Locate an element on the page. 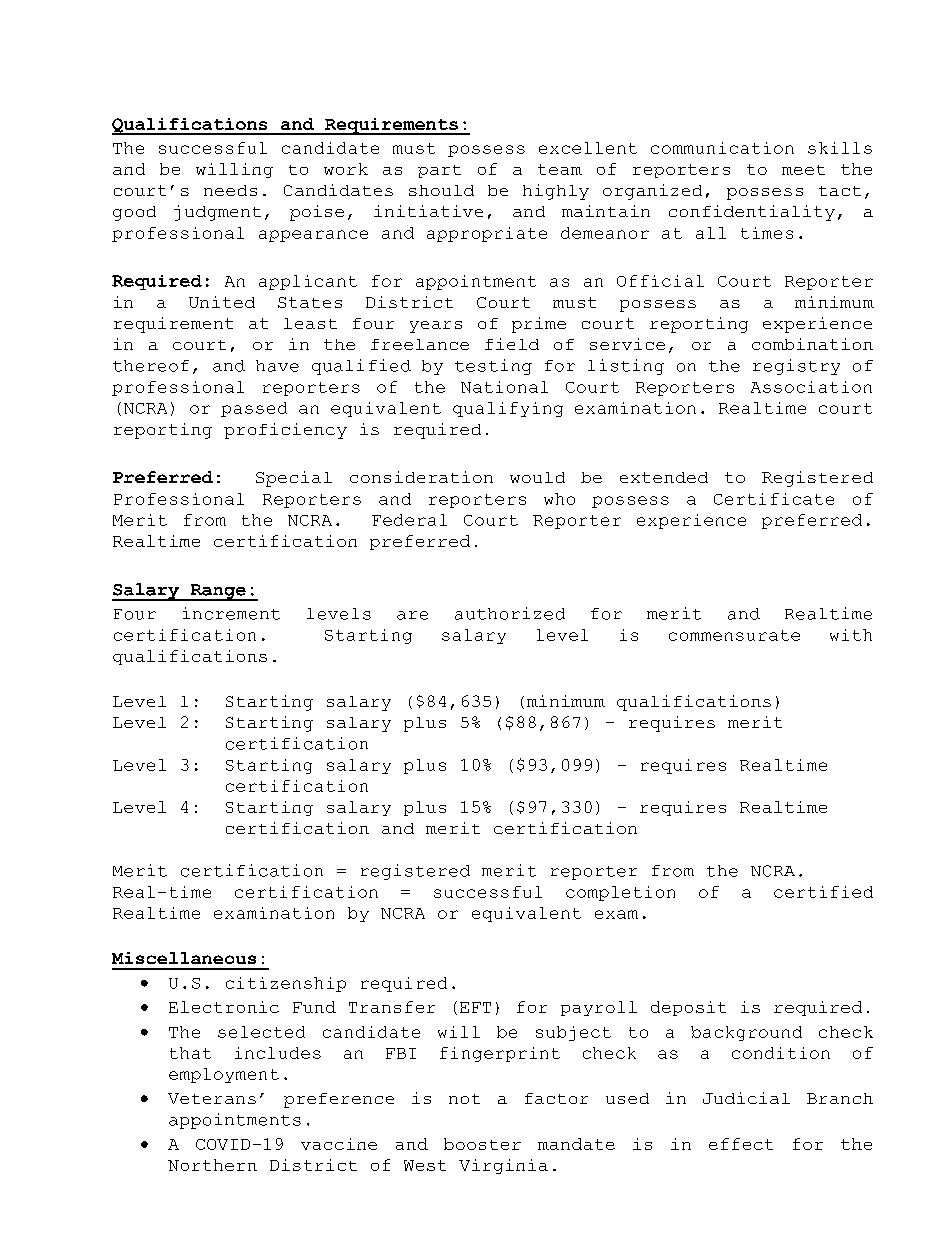  are is located at coordinates (412, 615).
